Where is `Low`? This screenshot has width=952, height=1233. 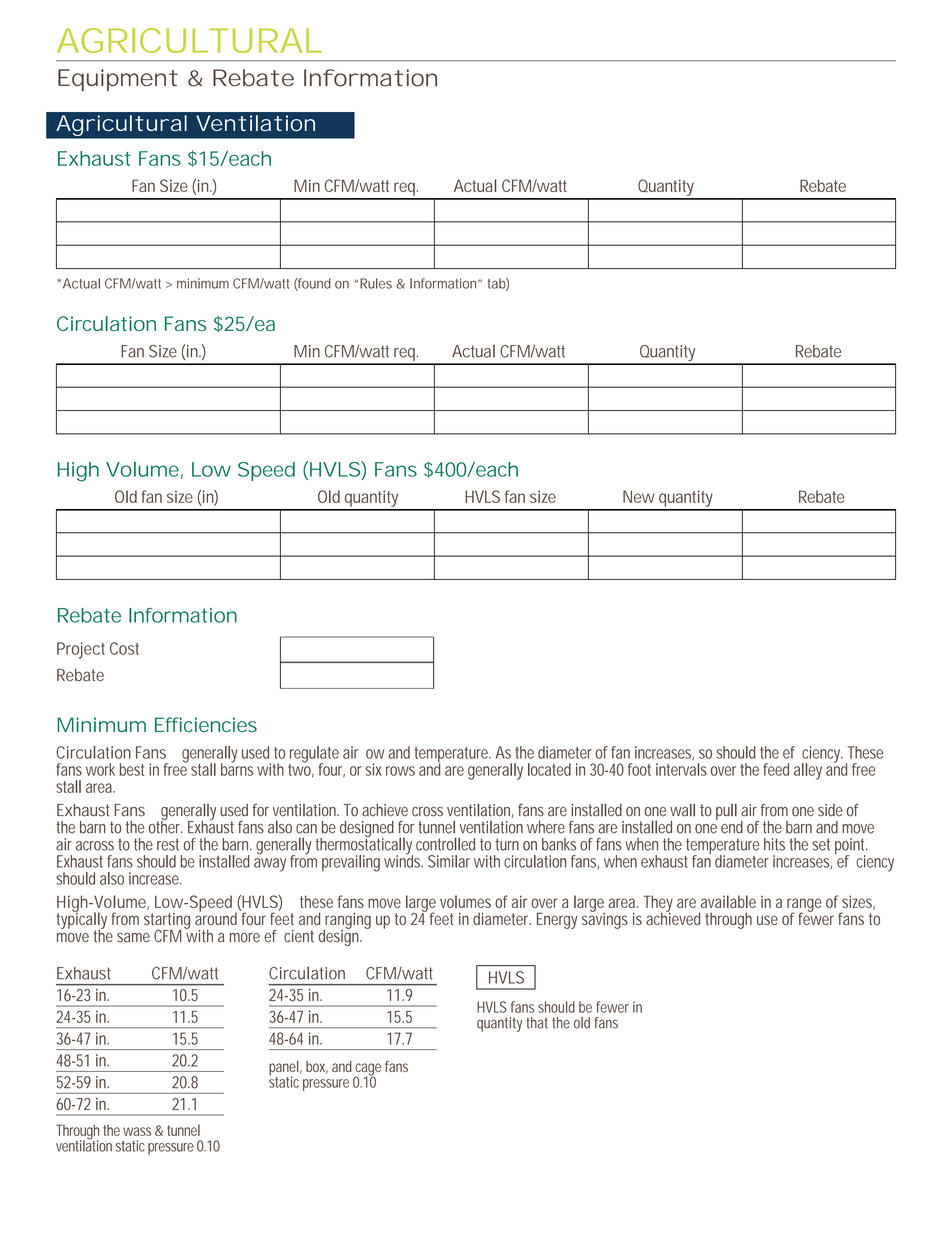
Low is located at coordinates (211, 469).
